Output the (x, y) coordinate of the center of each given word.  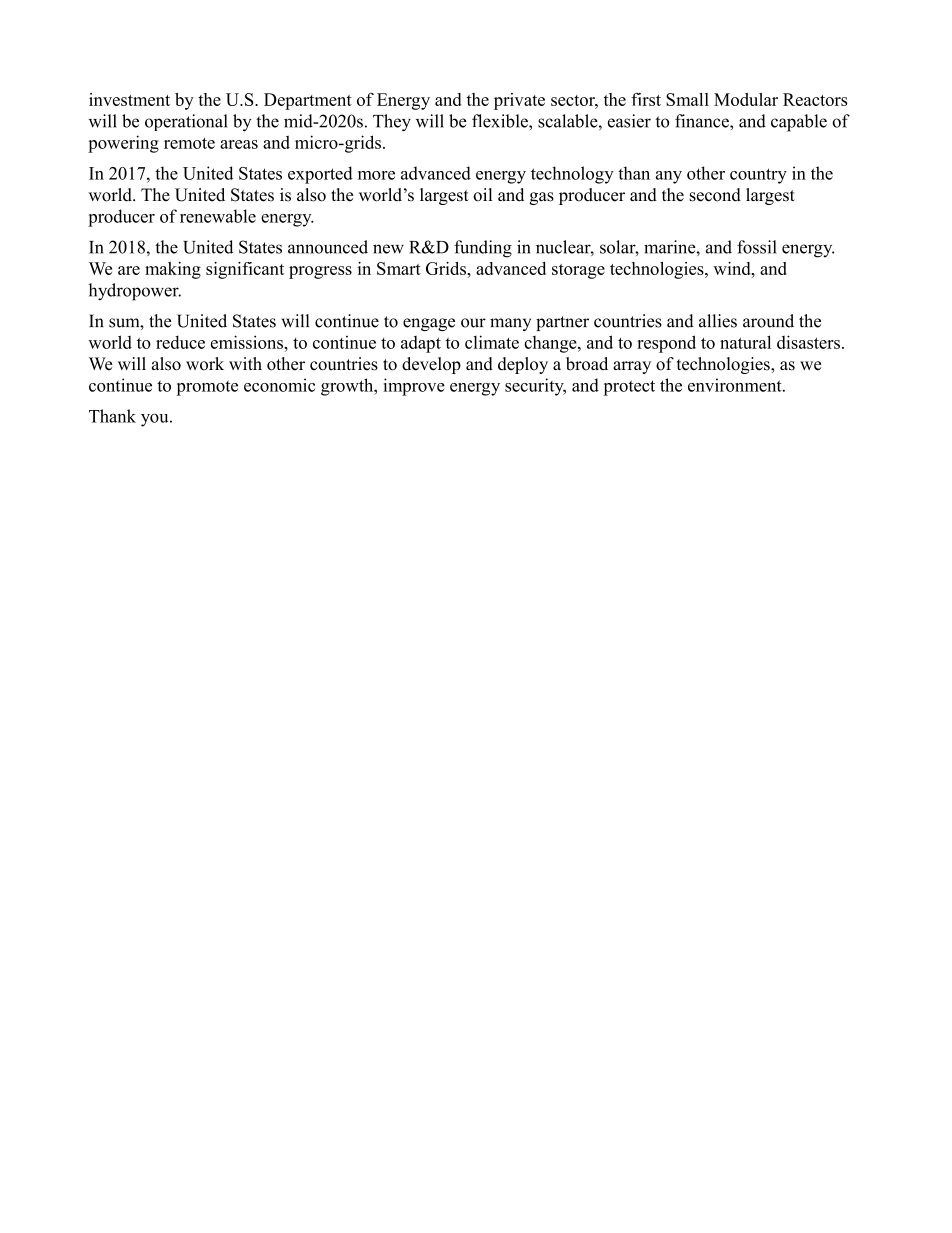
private (519, 101)
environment (736, 385)
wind (733, 268)
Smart (399, 268)
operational (186, 122)
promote (207, 388)
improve (414, 387)
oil (483, 195)
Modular (746, 99)
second (715, 195)
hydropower (135, 292)
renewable (218, 216)
